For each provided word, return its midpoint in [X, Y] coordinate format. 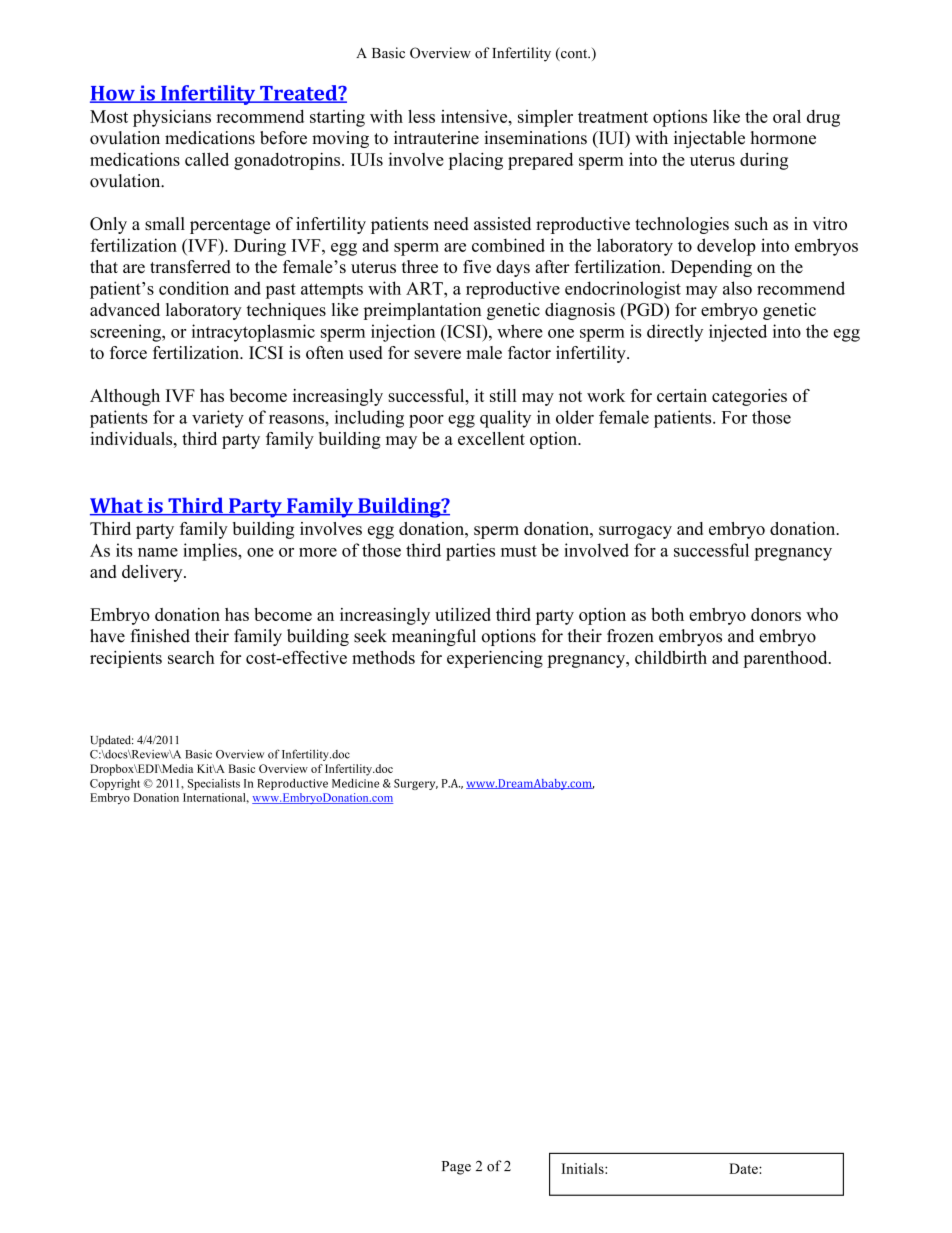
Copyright [115, 784]
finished [160, 636]
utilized [463, 614]
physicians [172, 118]
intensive [475, 116]
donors [776, 614]
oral [787, 116]
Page [456, 1168]
